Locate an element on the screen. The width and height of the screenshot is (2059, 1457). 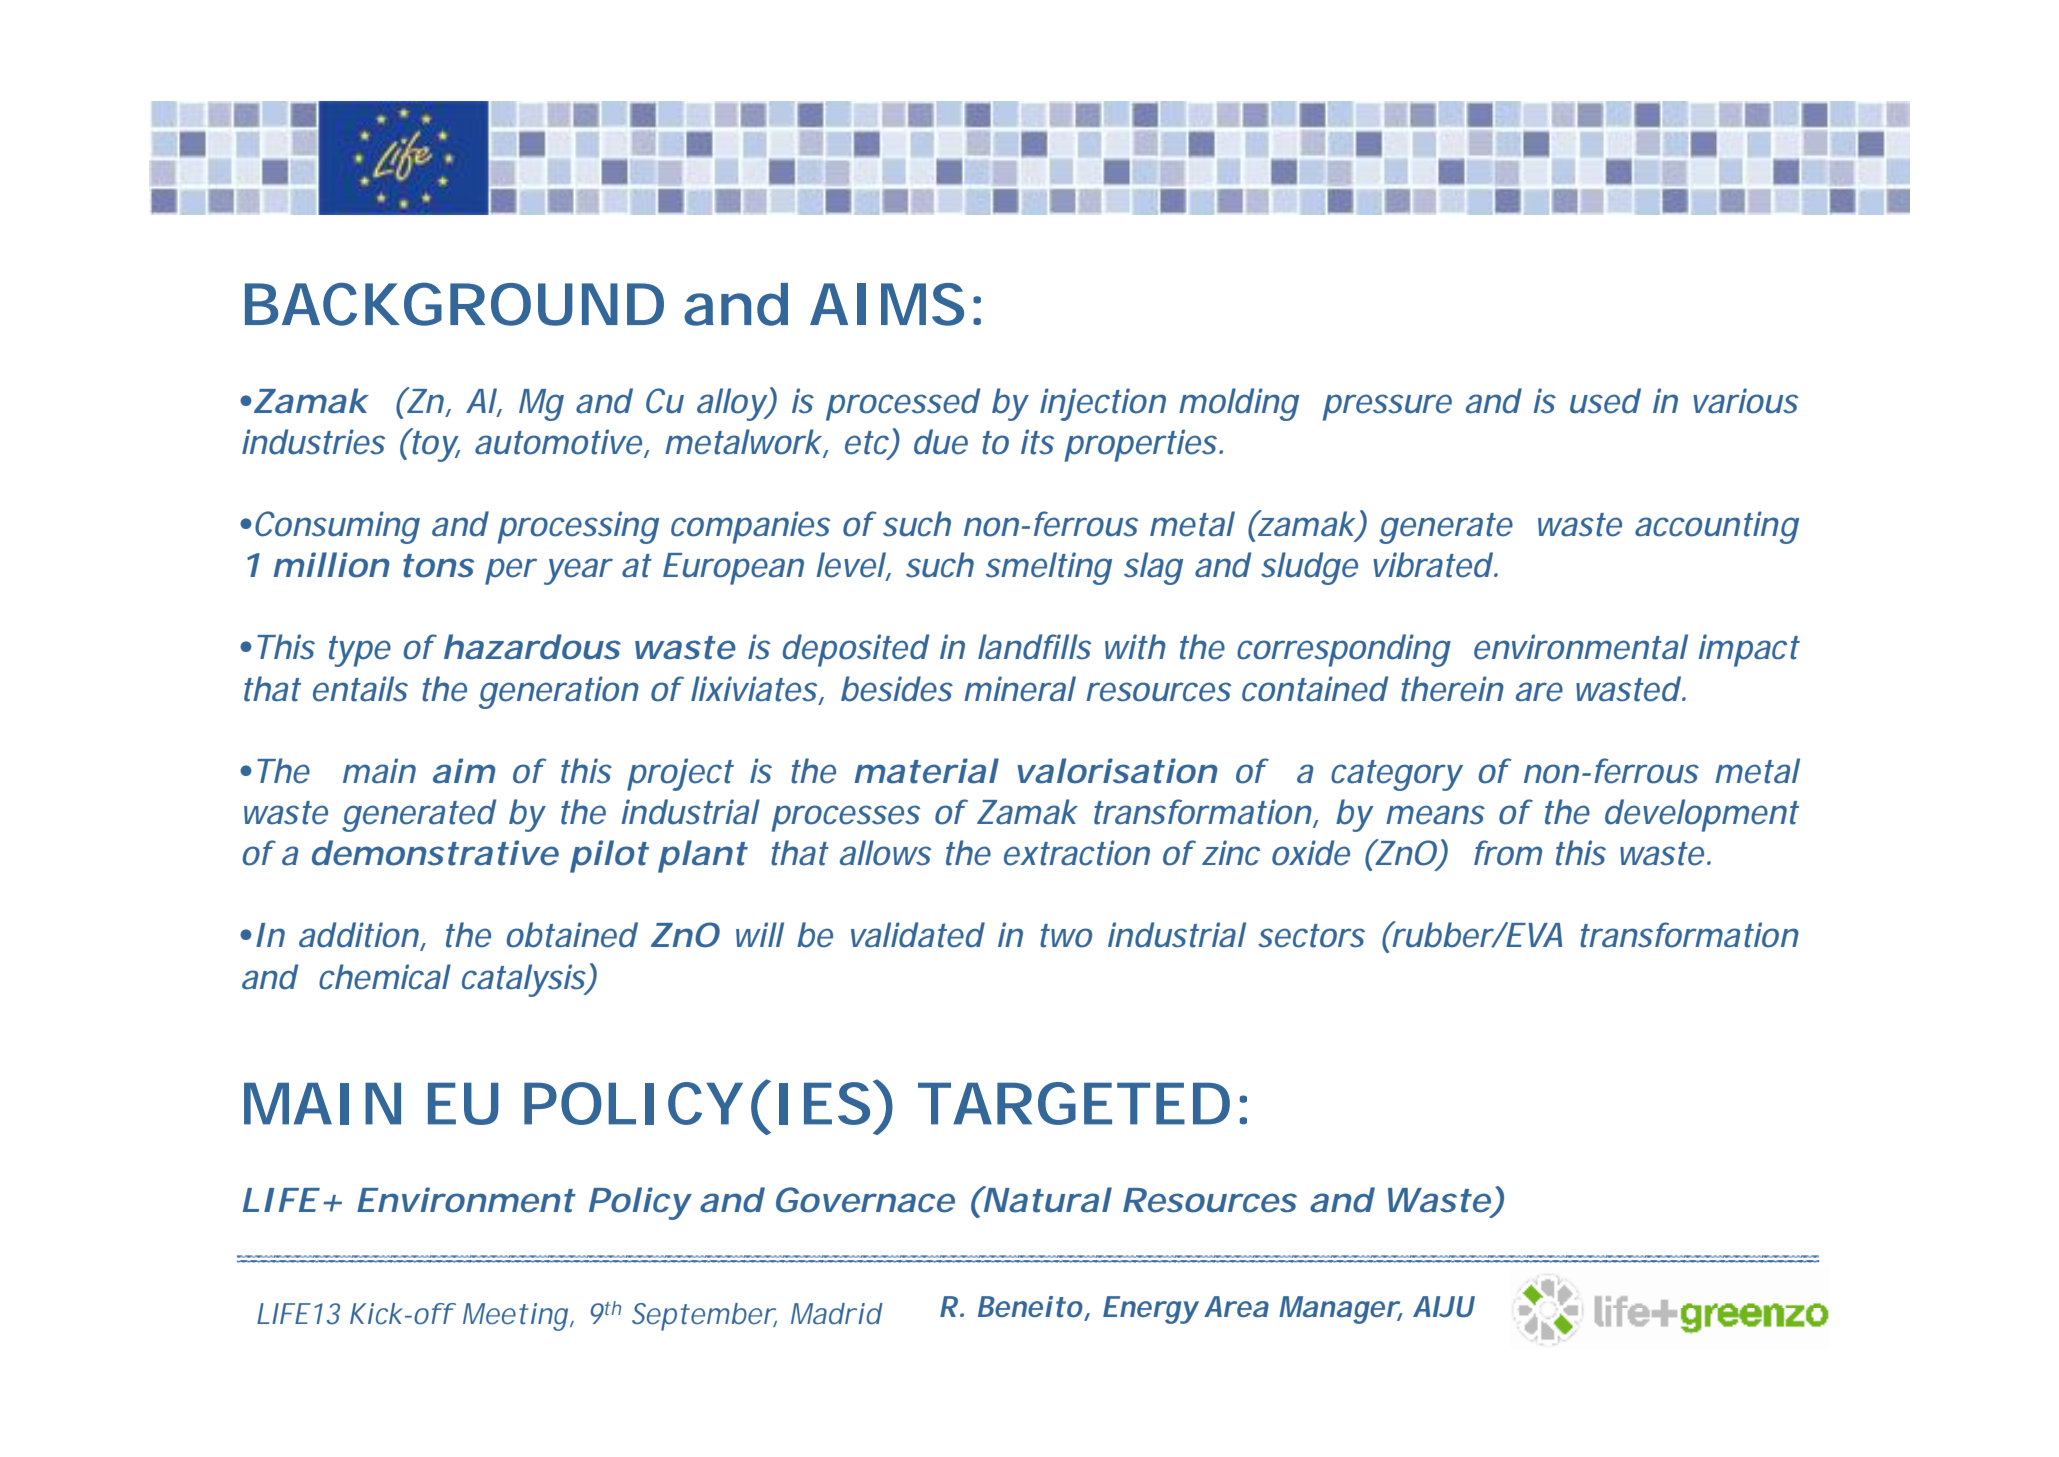
generation is located at coordinates (559, 692).
